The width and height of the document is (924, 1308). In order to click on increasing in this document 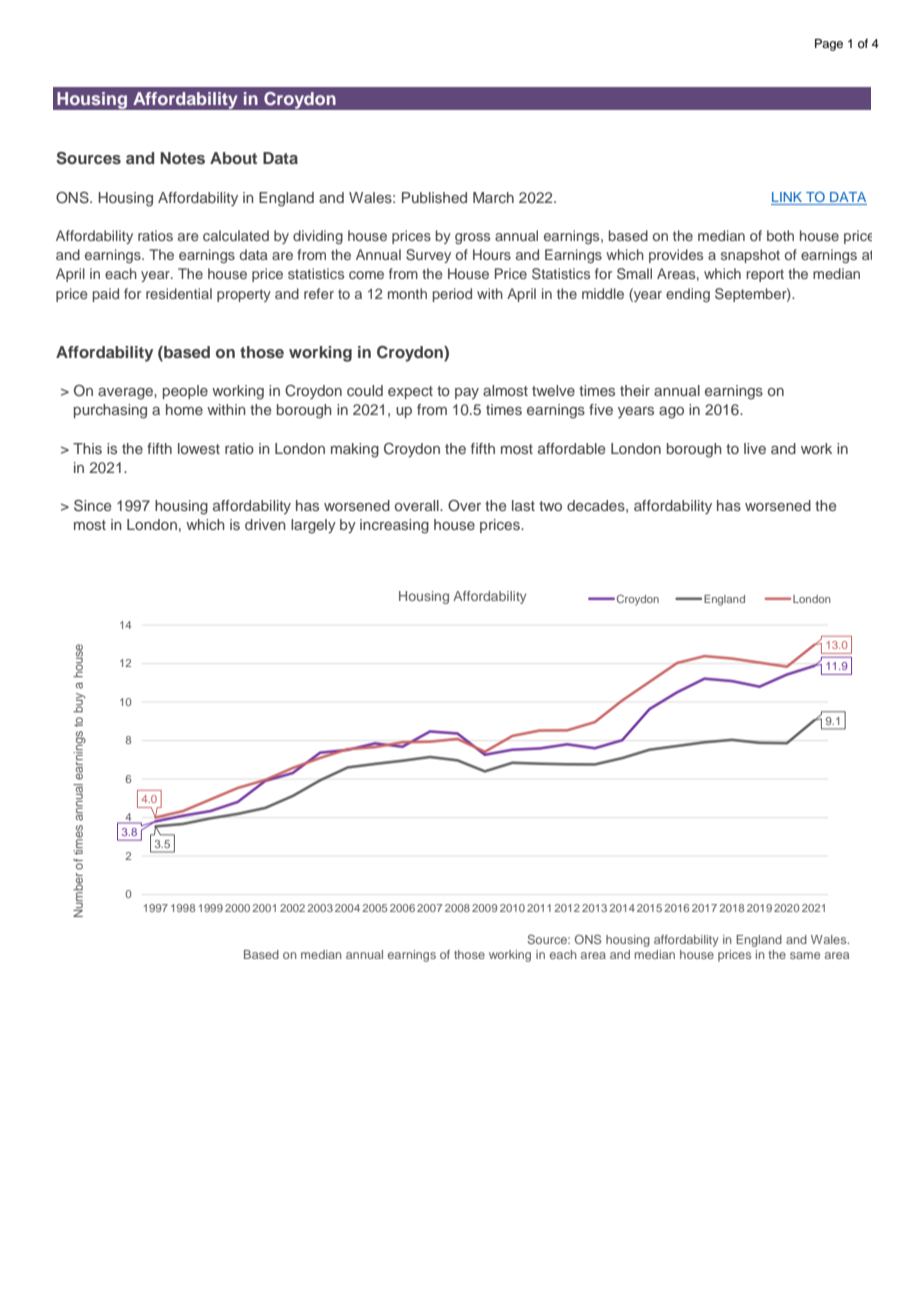, I will do `click(394, 526)`.
